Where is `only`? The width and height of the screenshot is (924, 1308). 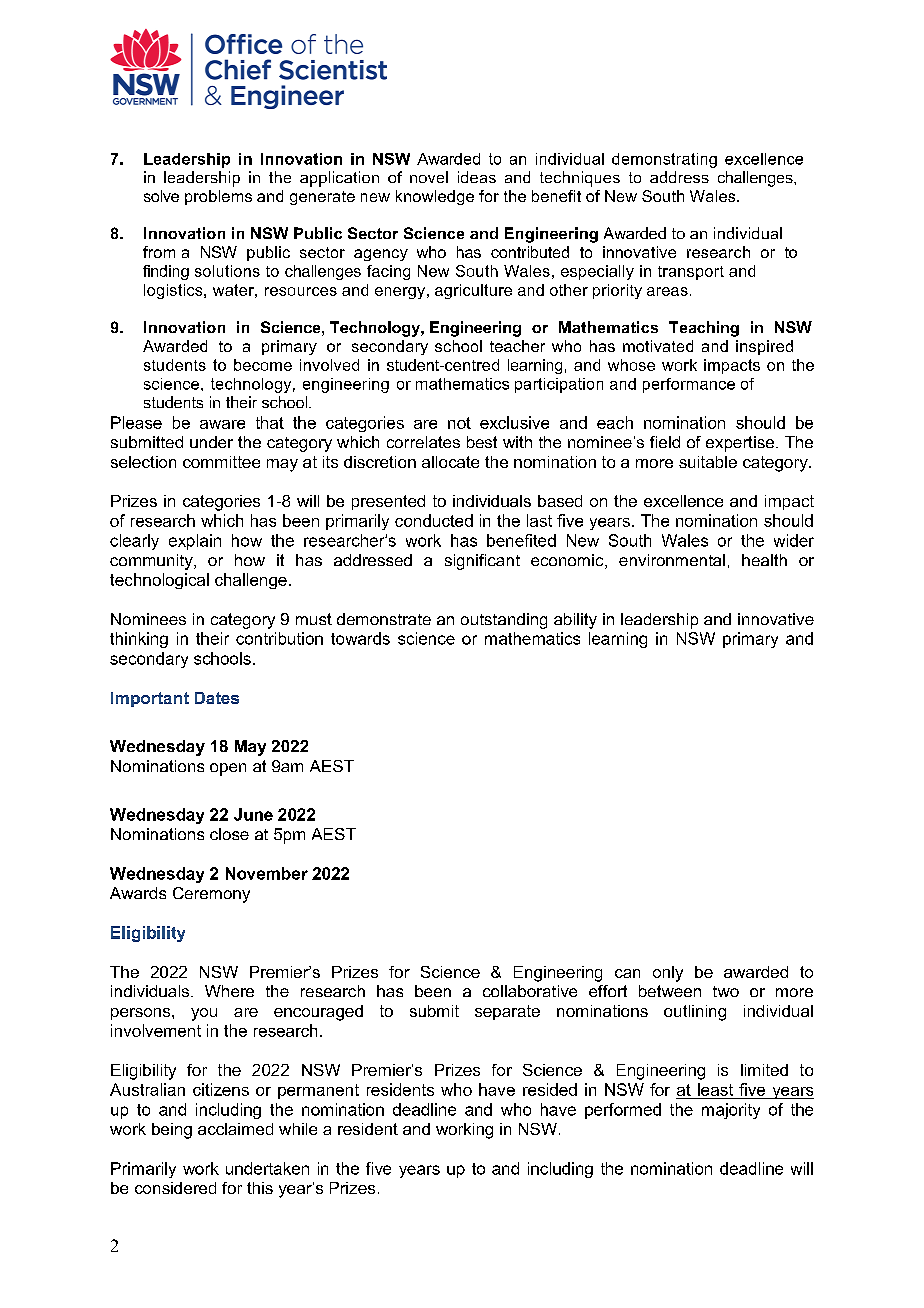 only is located at coordinates (668, 974).
